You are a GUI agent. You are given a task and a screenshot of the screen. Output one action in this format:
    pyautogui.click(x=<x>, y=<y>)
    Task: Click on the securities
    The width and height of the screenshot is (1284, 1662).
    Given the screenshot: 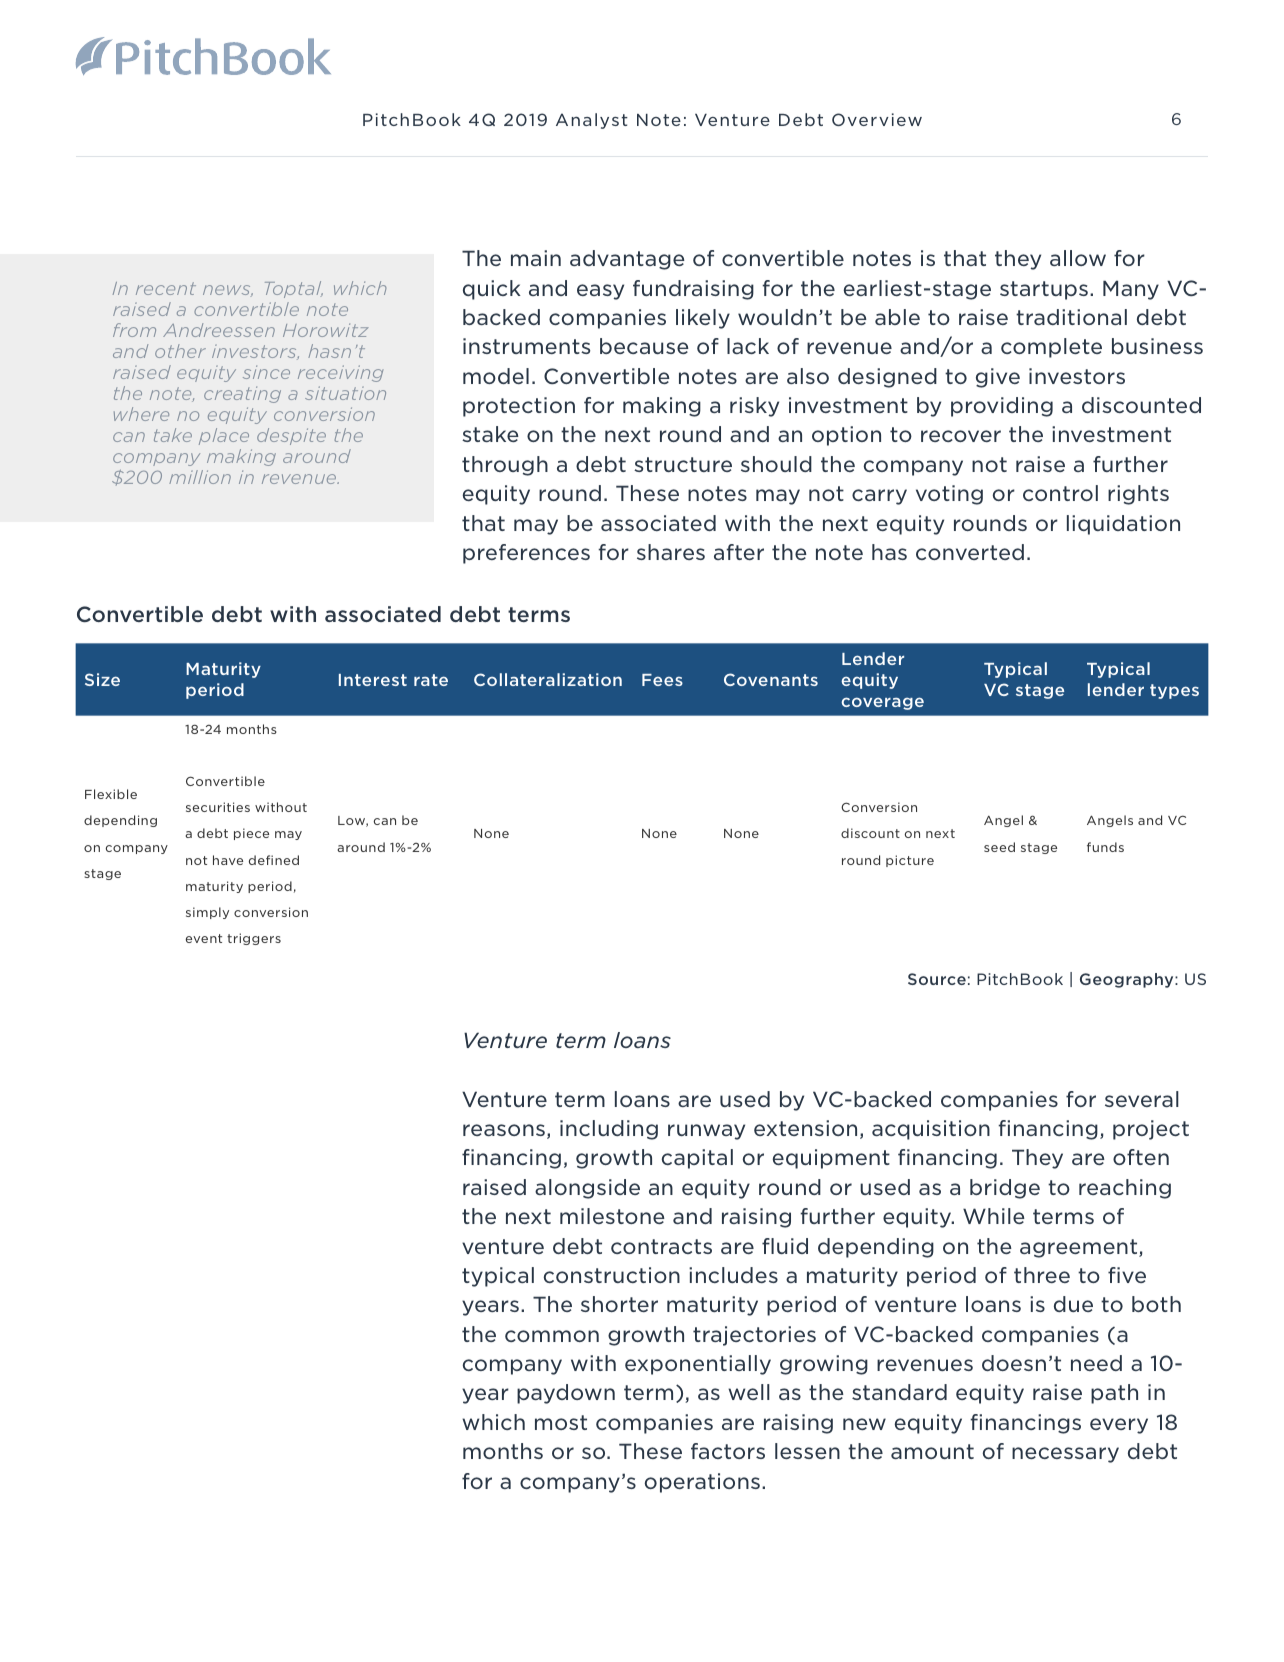 What is the action you would take?
    pyautogui.click(x=218, y=807)
